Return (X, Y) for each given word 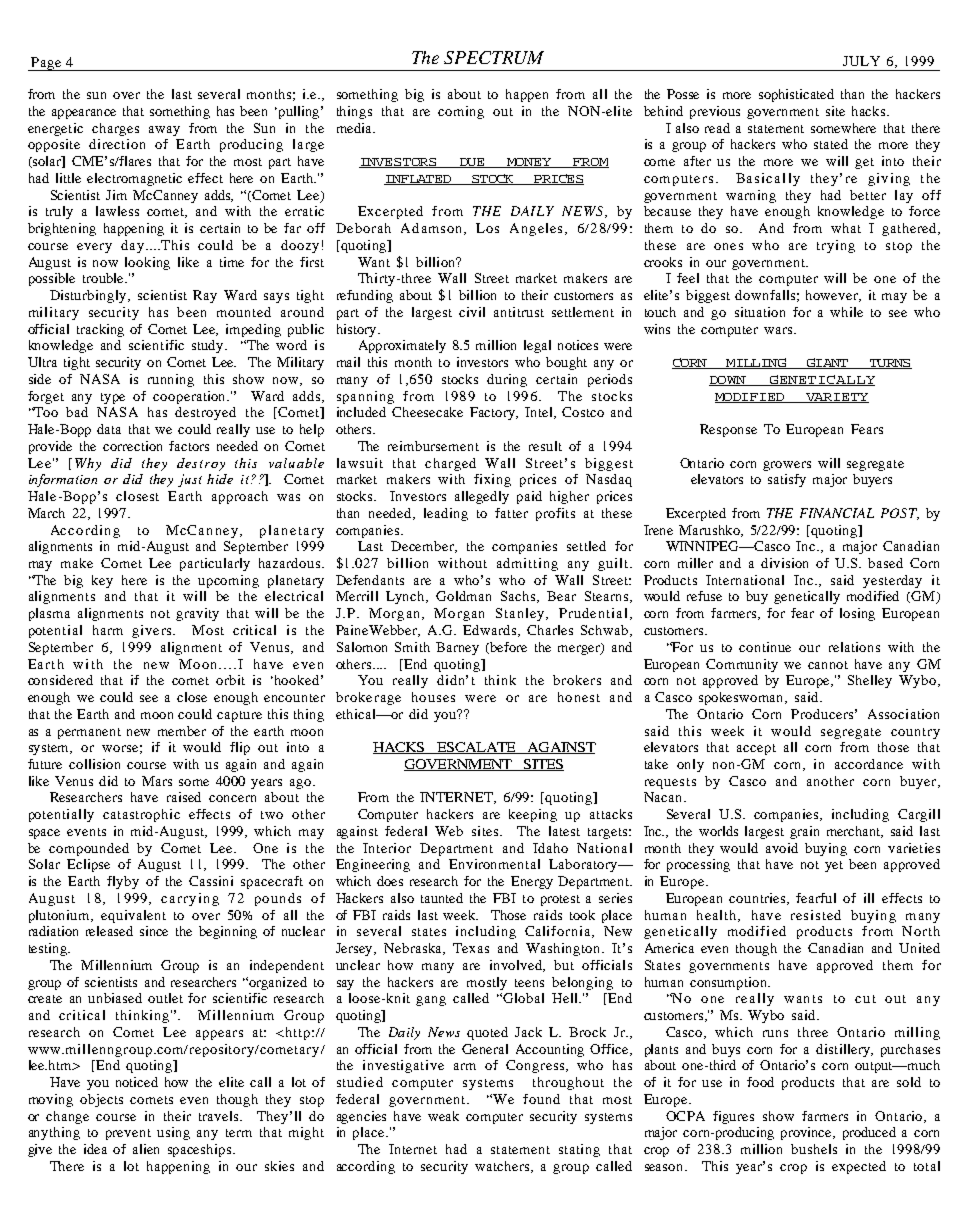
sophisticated (796, 95)
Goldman (463, 596)
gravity (197, 614)
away (164, 131)
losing (857, 614)
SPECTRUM (494, 57)
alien (146, 1149)
